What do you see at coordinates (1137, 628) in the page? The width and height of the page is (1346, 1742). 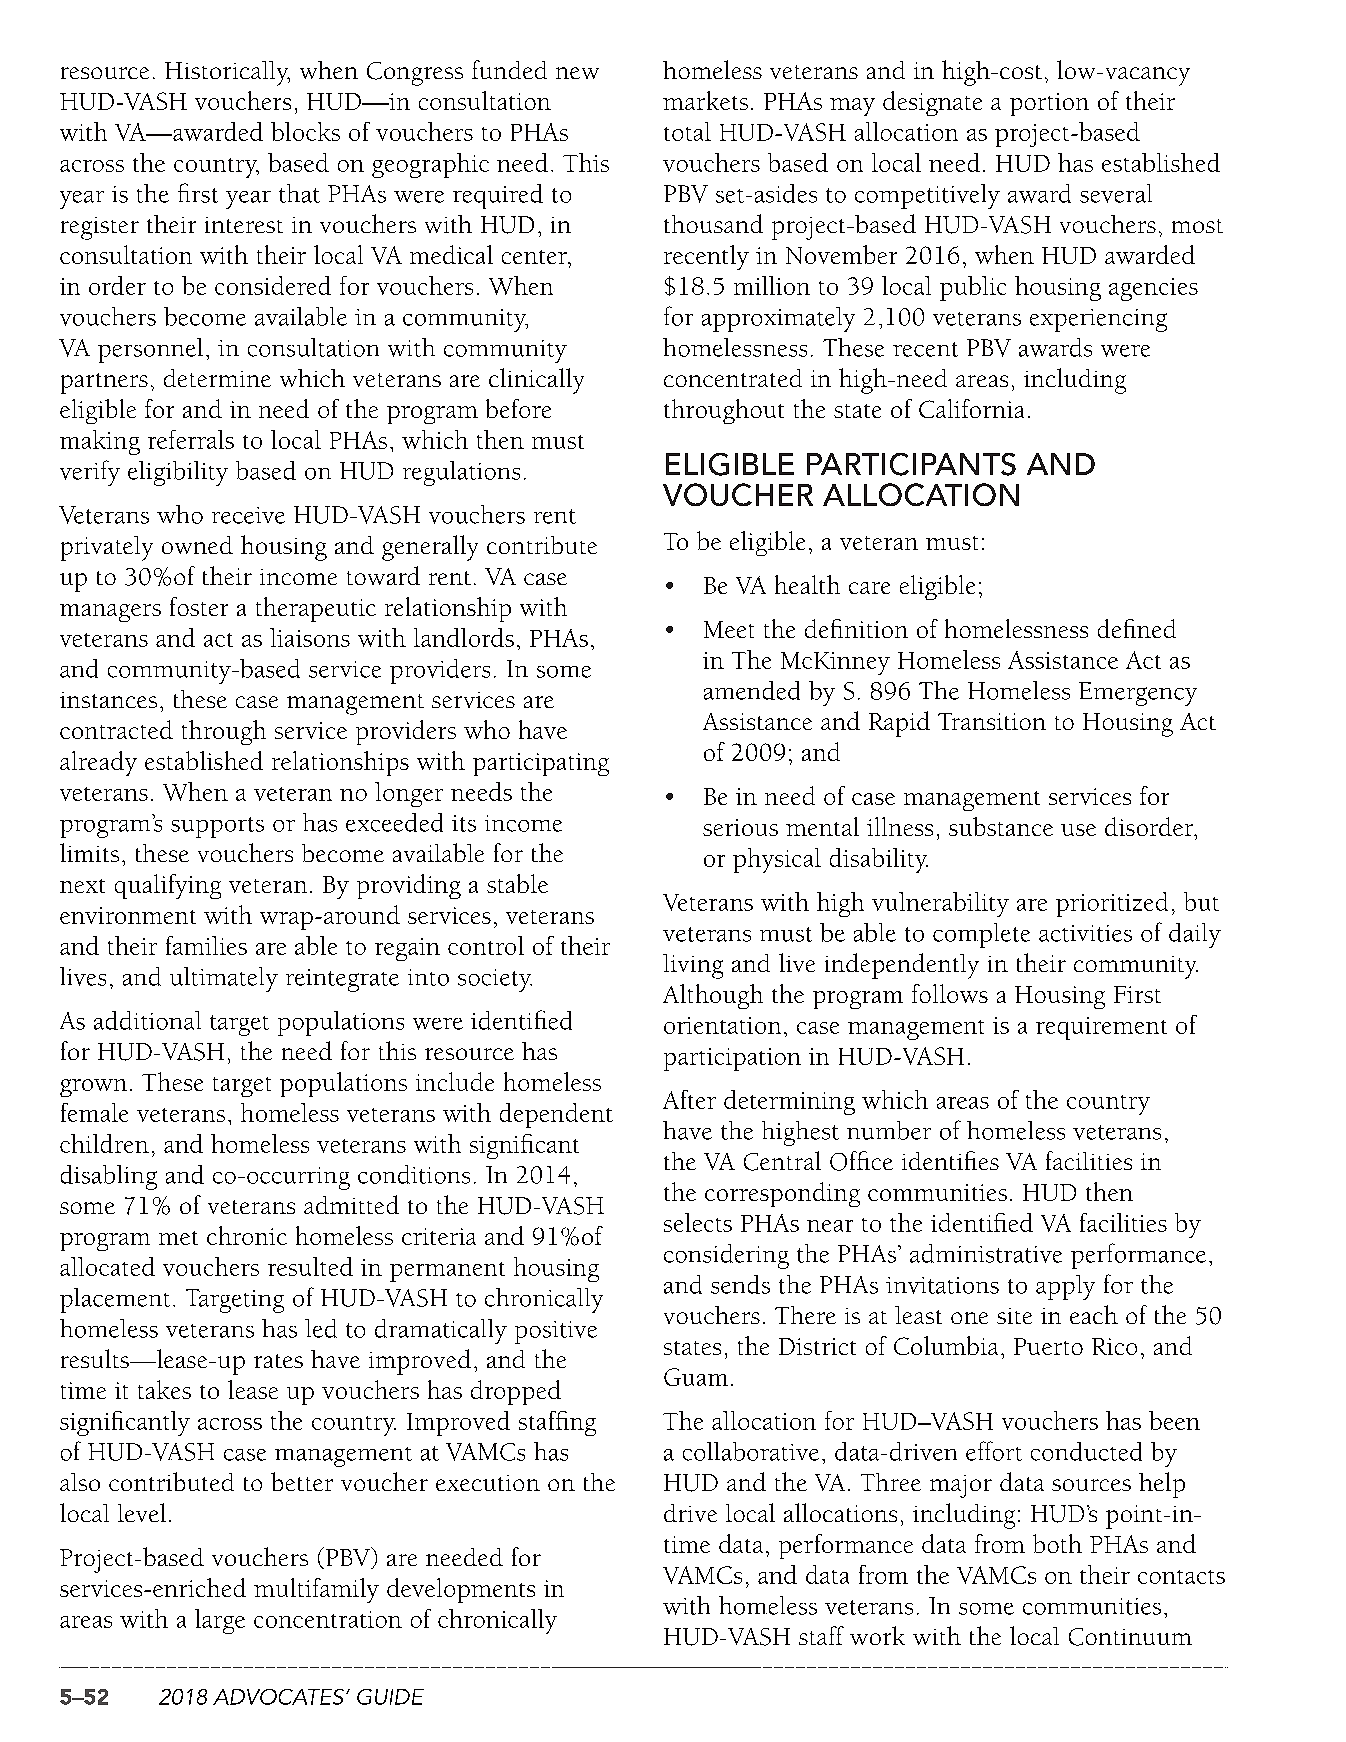 I see `defined` at bounding box center [1137, 628].
